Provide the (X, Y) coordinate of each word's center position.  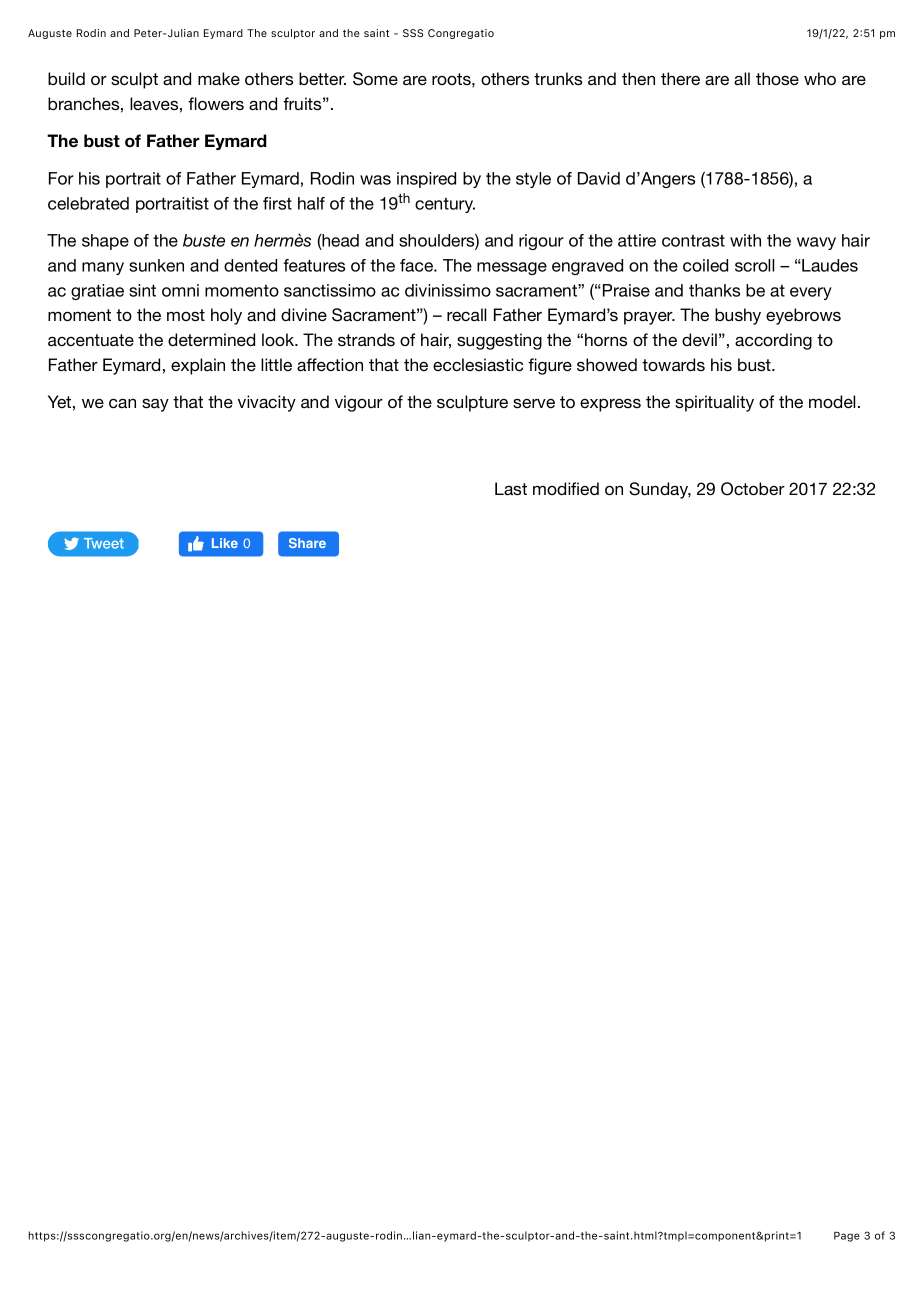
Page (847, 1237)
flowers (216, 103)
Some (375, 79)
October (753, 489)
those (777, 78)
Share (307, 543)
